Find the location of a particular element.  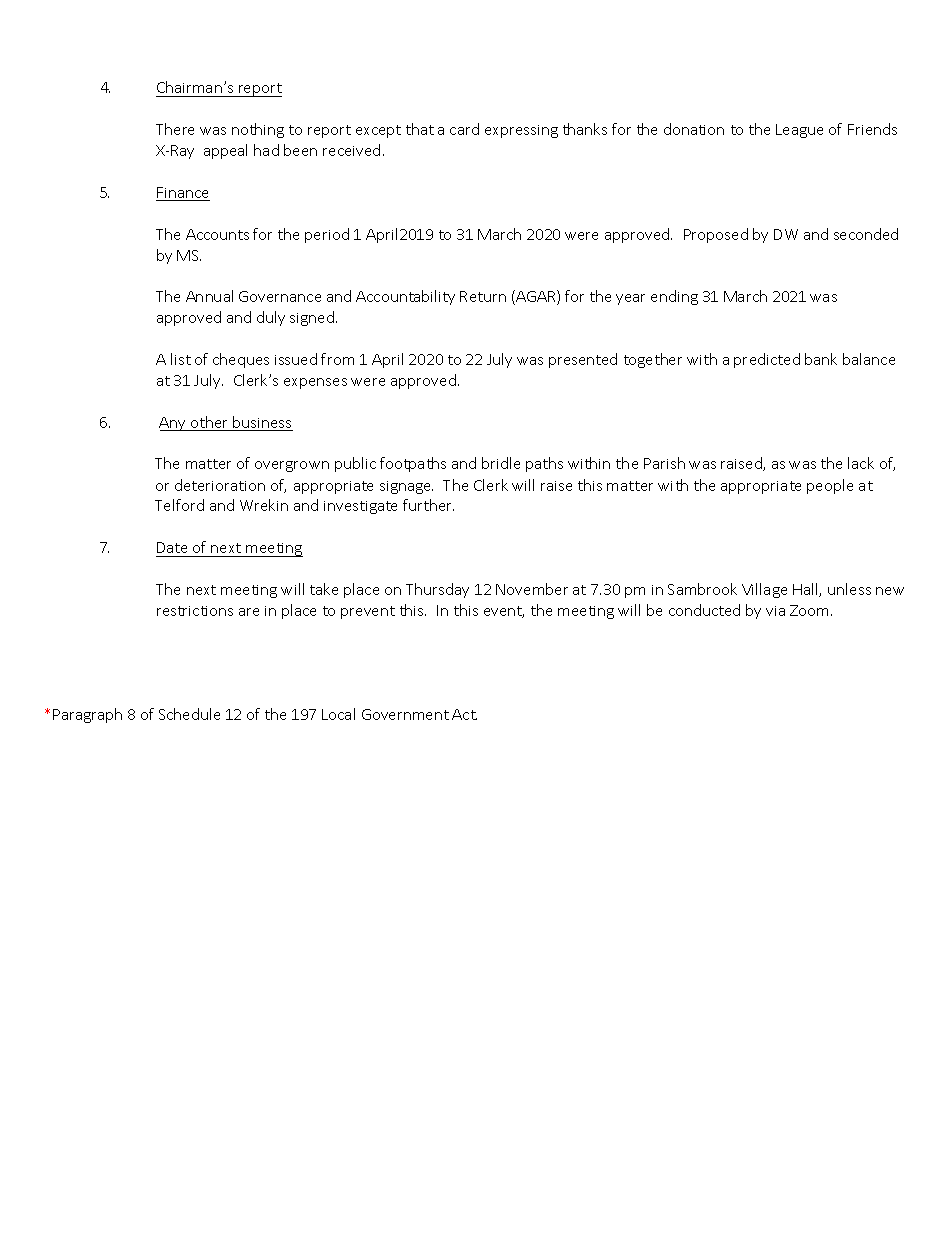

appeal is located at coordinates (225, 151).
